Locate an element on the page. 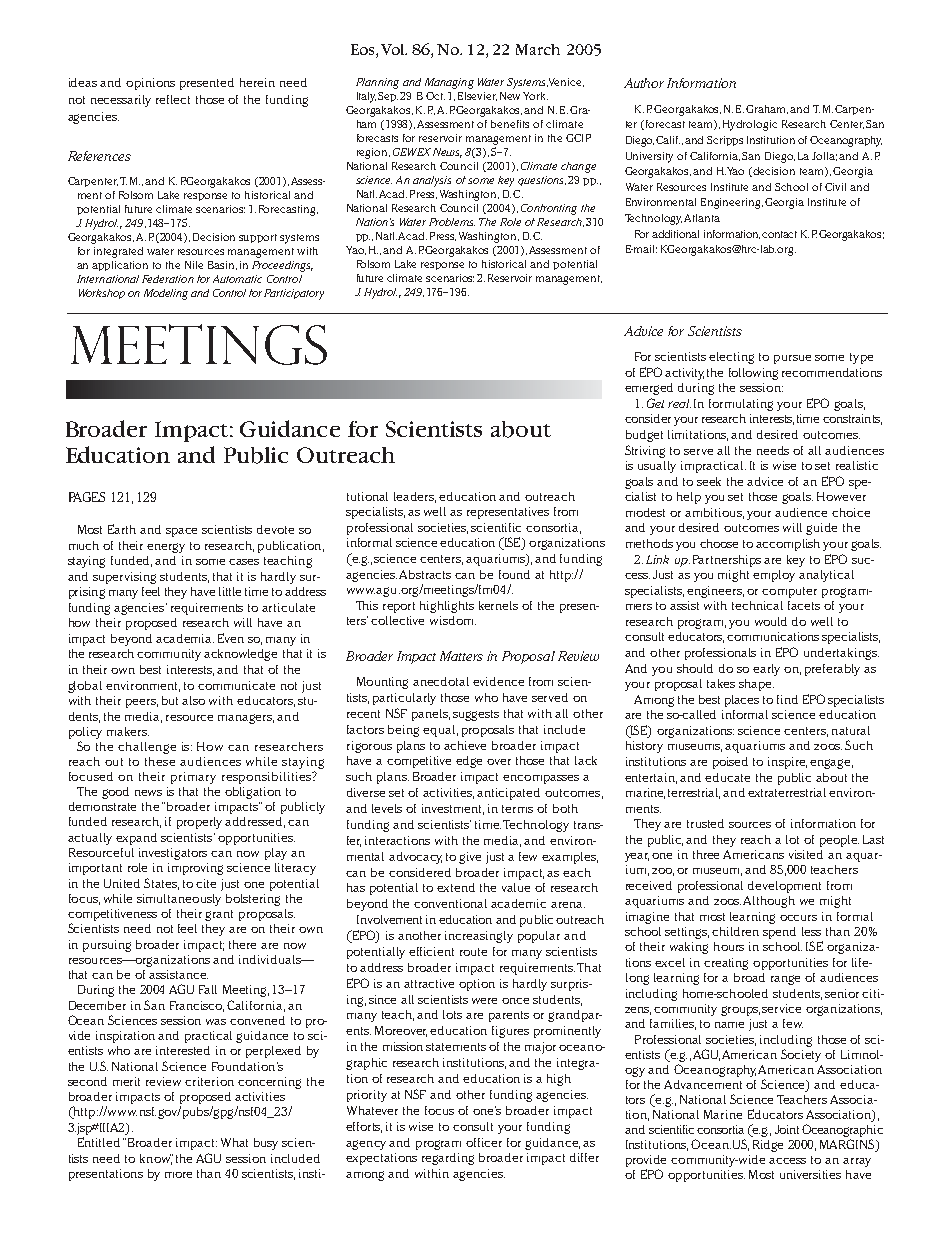 Image resolution: width=952 pixels, height=1233 pixels. kernels is located at coordinates (498, 605).
